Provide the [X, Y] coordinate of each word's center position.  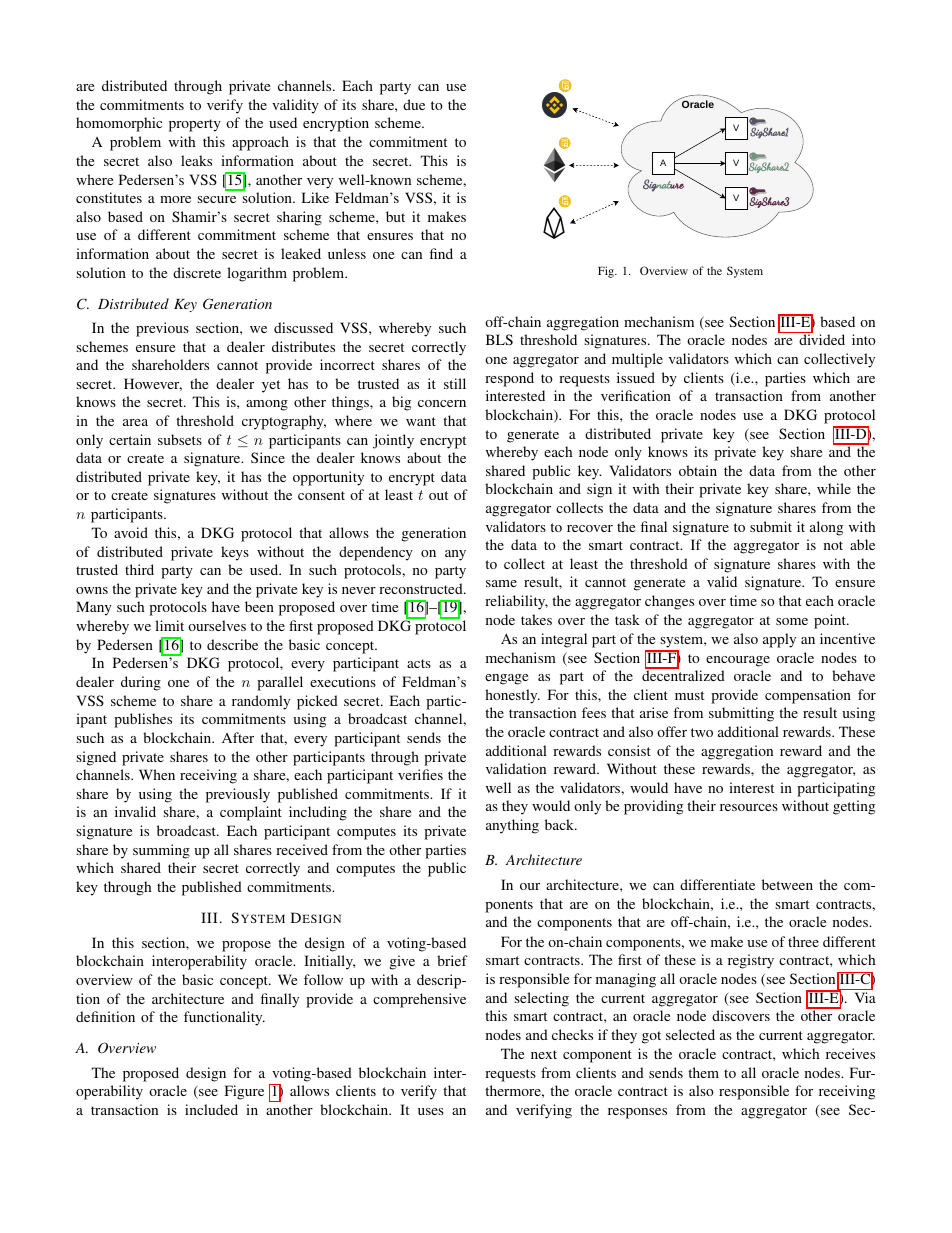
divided [822, 339]
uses [431, 1111]
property [195, 125]
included [211, 1109]
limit [169, 625]
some [792, 621]
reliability [516, 602]
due [414, 104]
